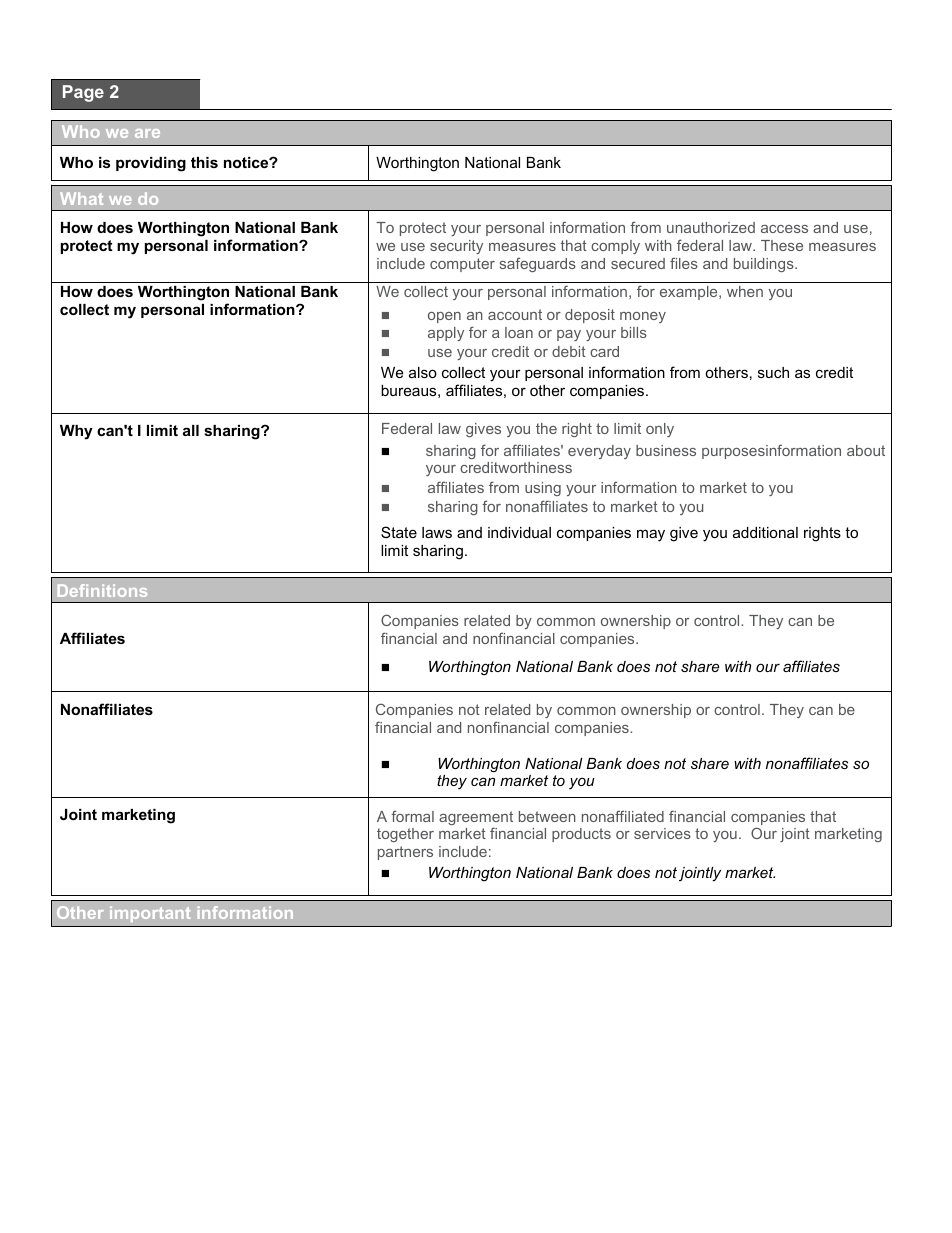  Describe the element at coordinates (150, 914) in the document. I see `important` at that location.
